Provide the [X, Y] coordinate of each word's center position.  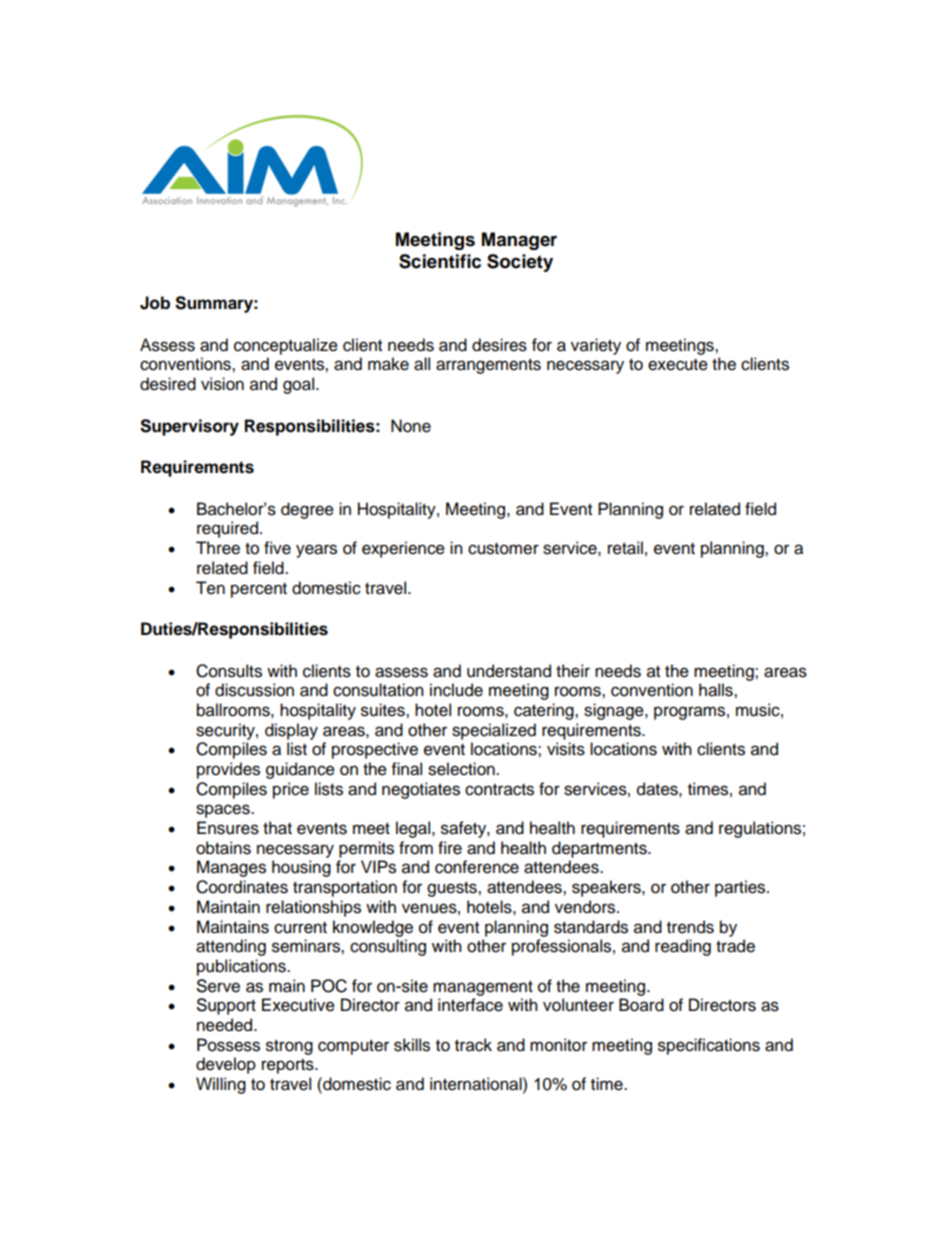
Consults [229, 671]
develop [226, 1065]
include [456, 690]
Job [155, 303]
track [473, 1045]
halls [717, 690]
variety [596, 346]
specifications [709, 1046]
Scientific [440, 261]
